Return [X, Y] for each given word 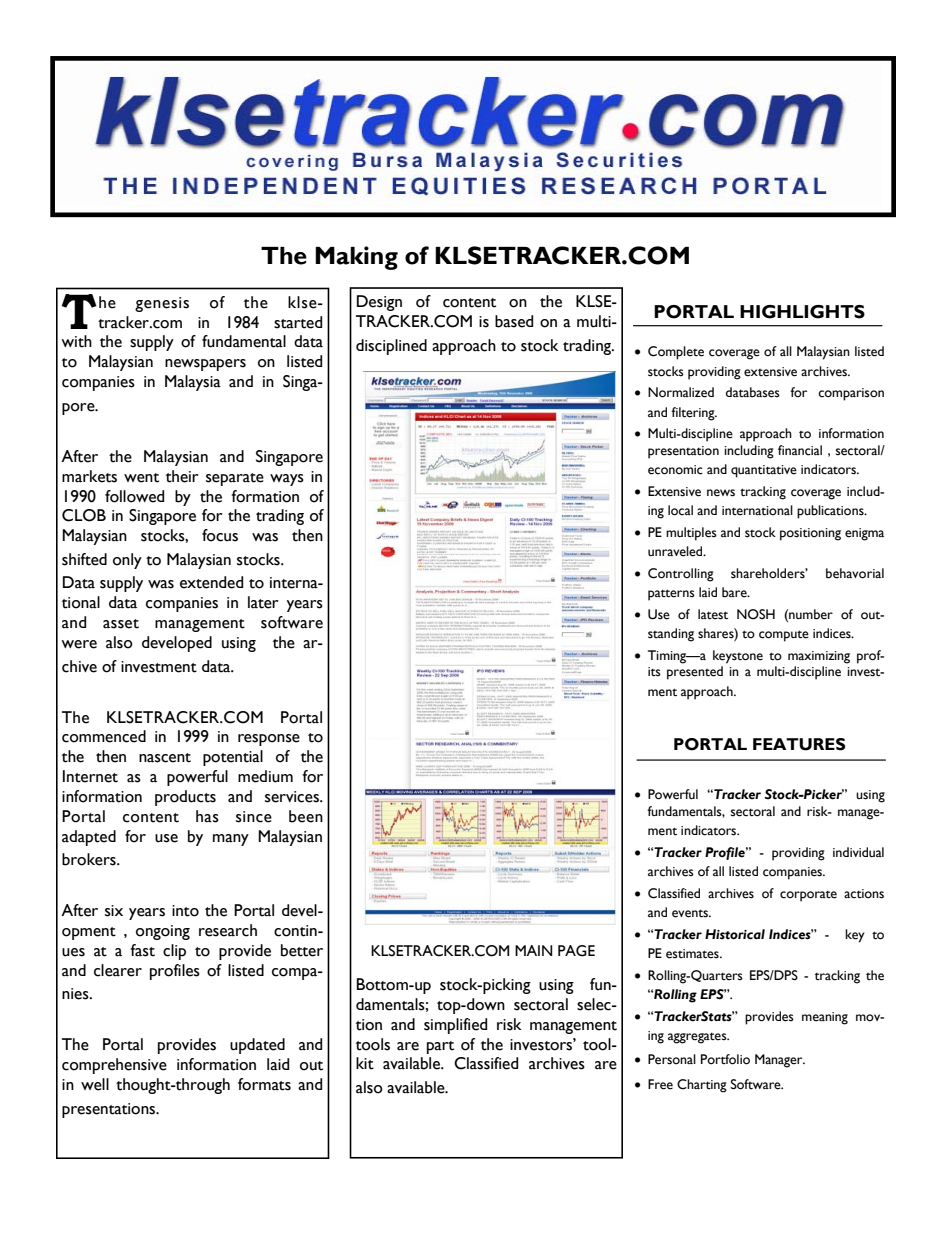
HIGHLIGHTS [802, 312]
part [440, 1047]
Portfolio [725, 1059]
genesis [162, 304]
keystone [738, 657]
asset [121, 624]
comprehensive [114, 1066]
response [269, 740]
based [514, 321]
